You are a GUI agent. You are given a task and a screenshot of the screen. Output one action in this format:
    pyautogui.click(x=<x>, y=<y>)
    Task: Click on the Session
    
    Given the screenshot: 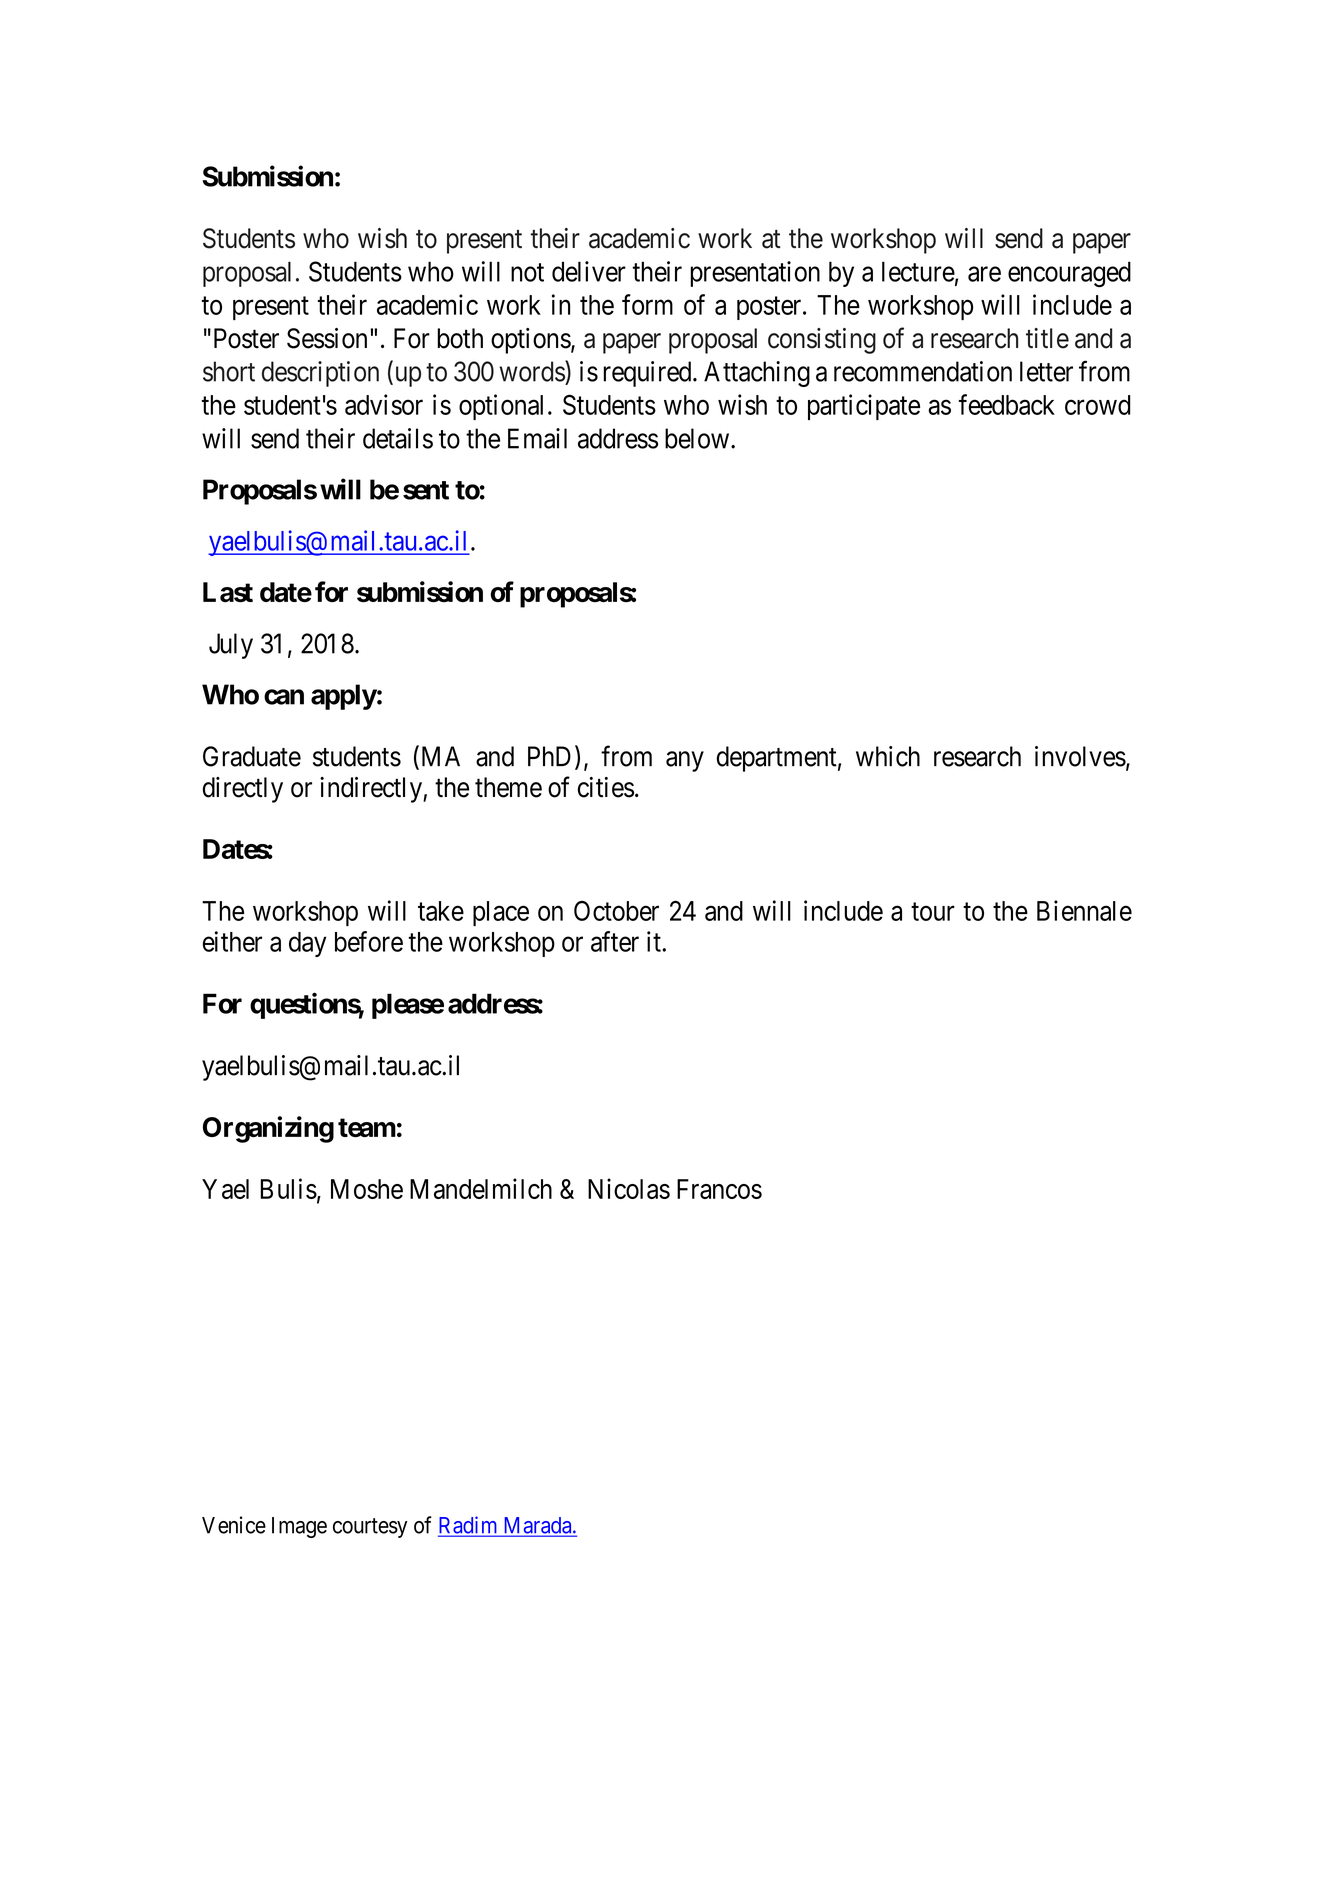 What is the action you would take?
    pyautogui.click(x=327, y=338)
